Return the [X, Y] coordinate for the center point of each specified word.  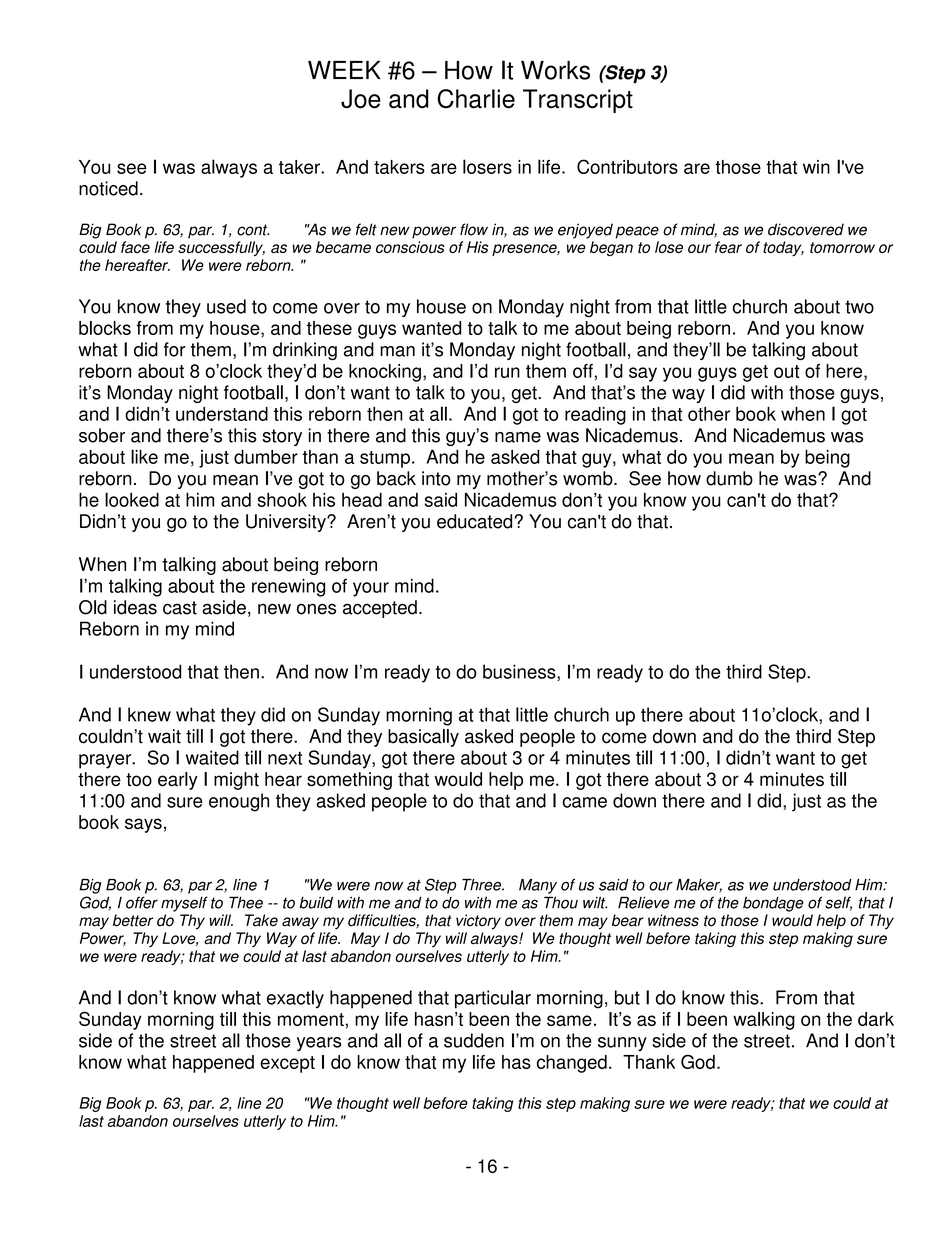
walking [764, 1021]
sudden [474, 1040]
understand [222, 414]
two [859, 307]
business [520, 672]
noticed [108, 188]
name [518, 437]
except [287, 1064]
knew [149, 714]
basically [423, 738]
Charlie [476, 99]
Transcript [578, 101]
